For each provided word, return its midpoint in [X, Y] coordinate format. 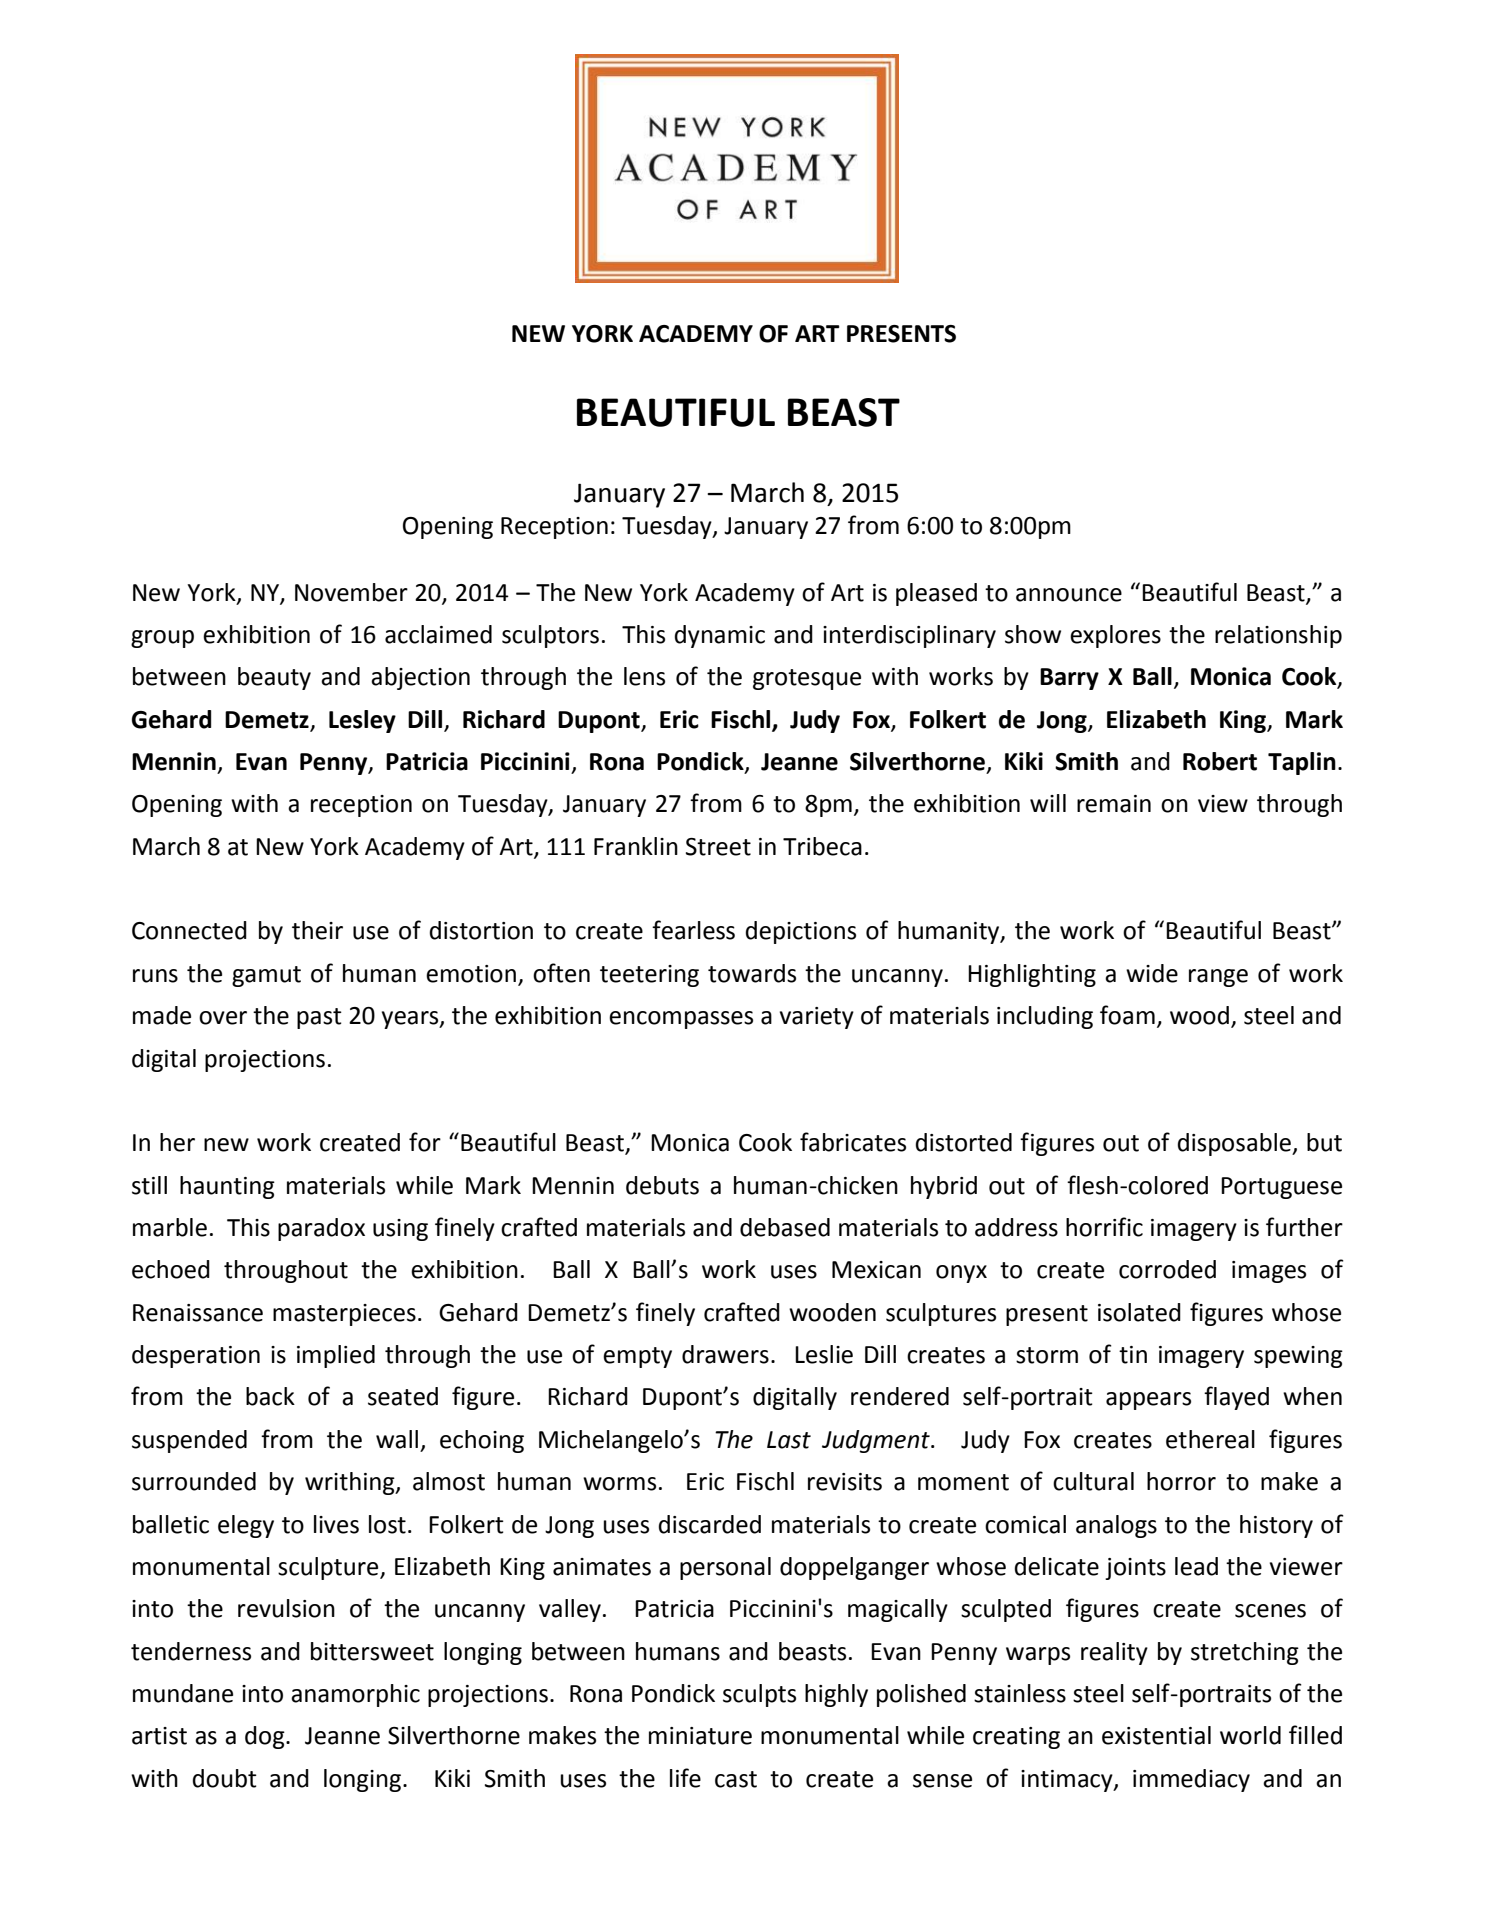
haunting [227, 1187]
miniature [700, 1736]
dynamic [720, 636]
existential [1156, 1735]
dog [266, 1737]
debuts [662, 1185]
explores [1115, 636]
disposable [1235, 1144]
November [351, 592]
